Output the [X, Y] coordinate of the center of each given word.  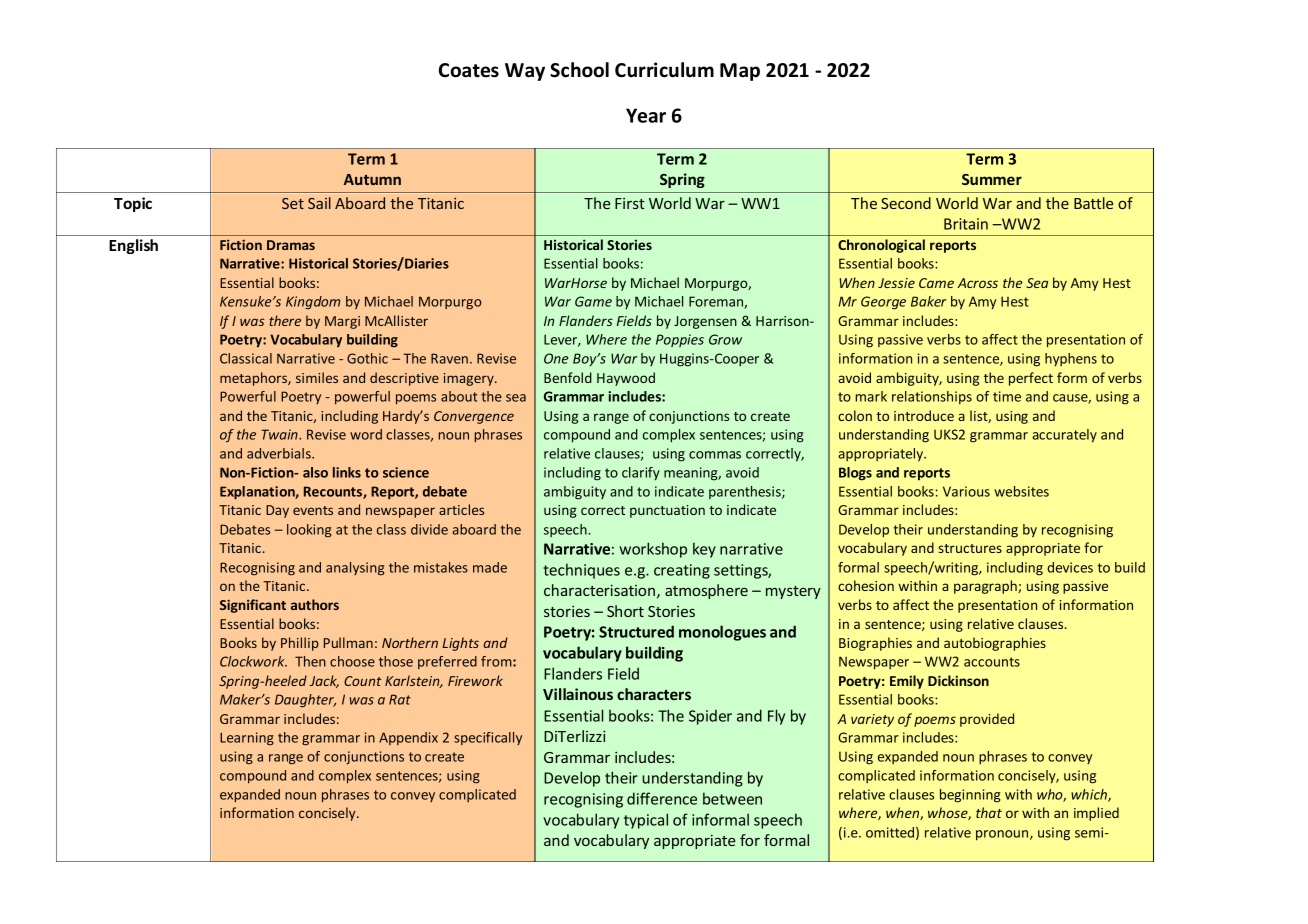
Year [646, 115]
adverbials [280, 453]
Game [593, 301]
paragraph [986, 587]
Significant [253, 606]
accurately [1064, 436]
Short [625, 611]
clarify [641, 474]
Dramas [291, 245]
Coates [469, 70]
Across [977, 283]
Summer [992, 179]
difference [662, 798]
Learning [247, 739]
